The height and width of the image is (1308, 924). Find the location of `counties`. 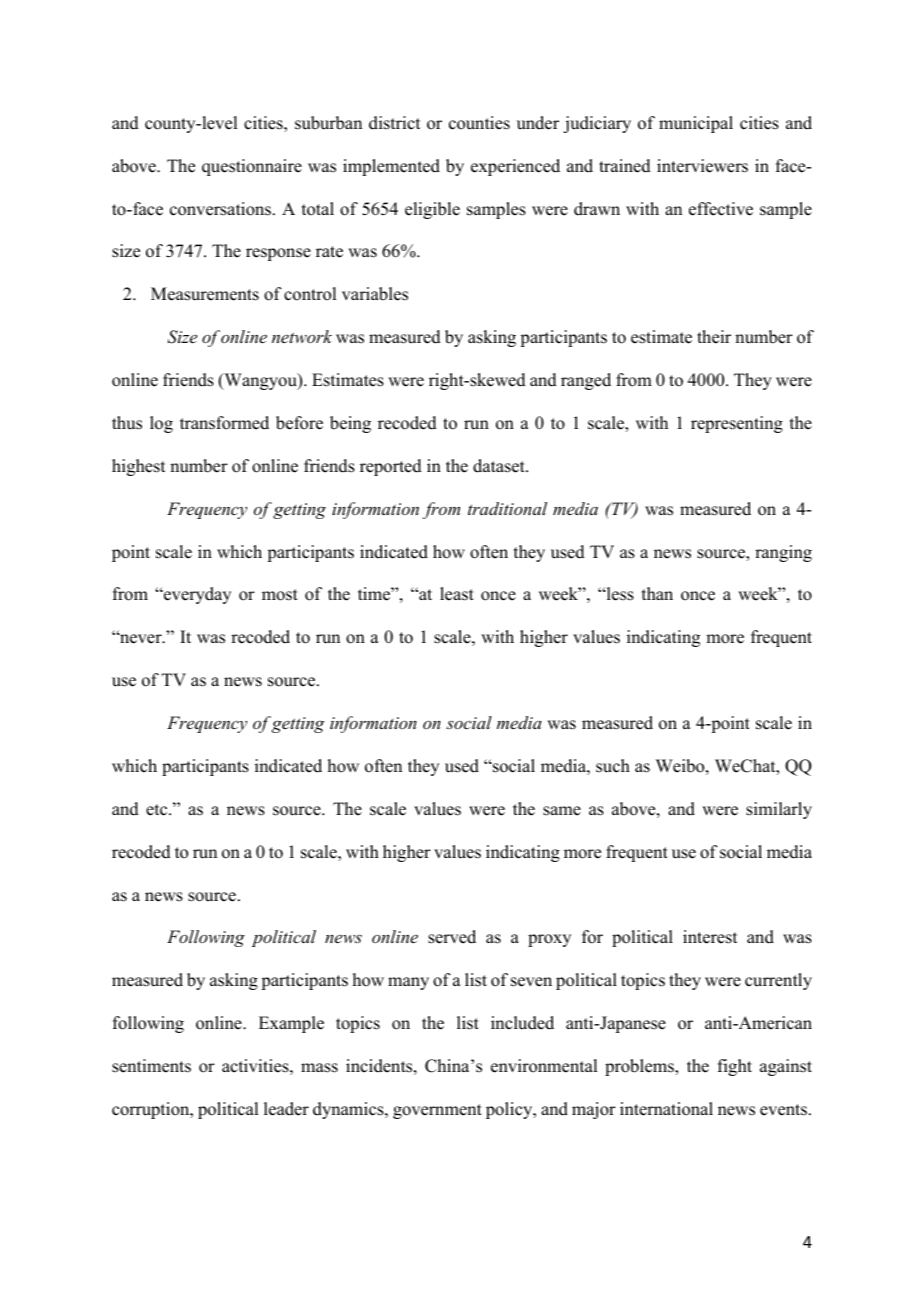

counties is located at coordinates (479, 123).
